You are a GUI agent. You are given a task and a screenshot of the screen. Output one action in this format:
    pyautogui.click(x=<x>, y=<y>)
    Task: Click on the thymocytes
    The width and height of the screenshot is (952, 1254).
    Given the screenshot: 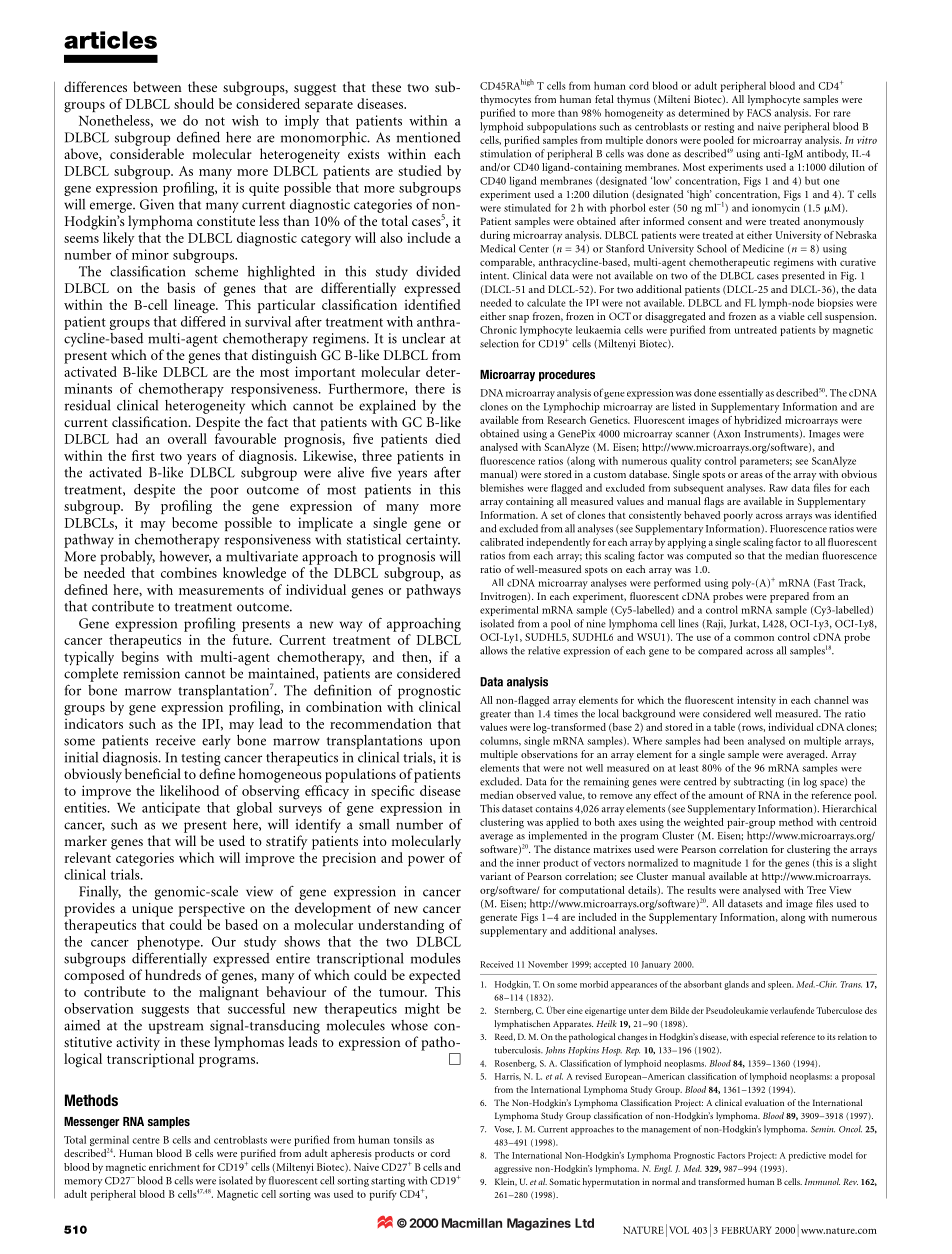 What is the action you would take?
    pyautogui.click(x=505, y=100)
